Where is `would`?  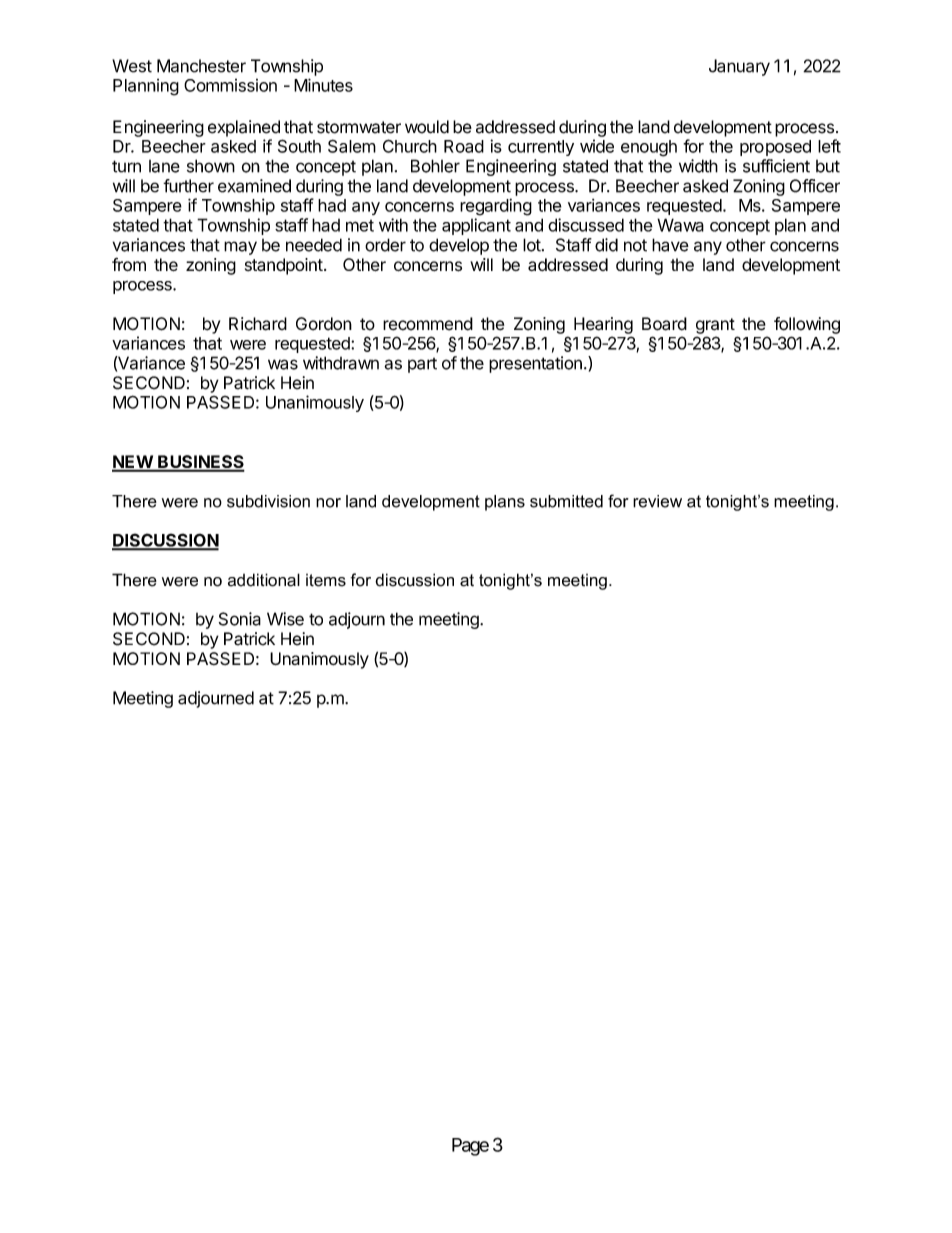
would is located at coordinates (427, 127).
